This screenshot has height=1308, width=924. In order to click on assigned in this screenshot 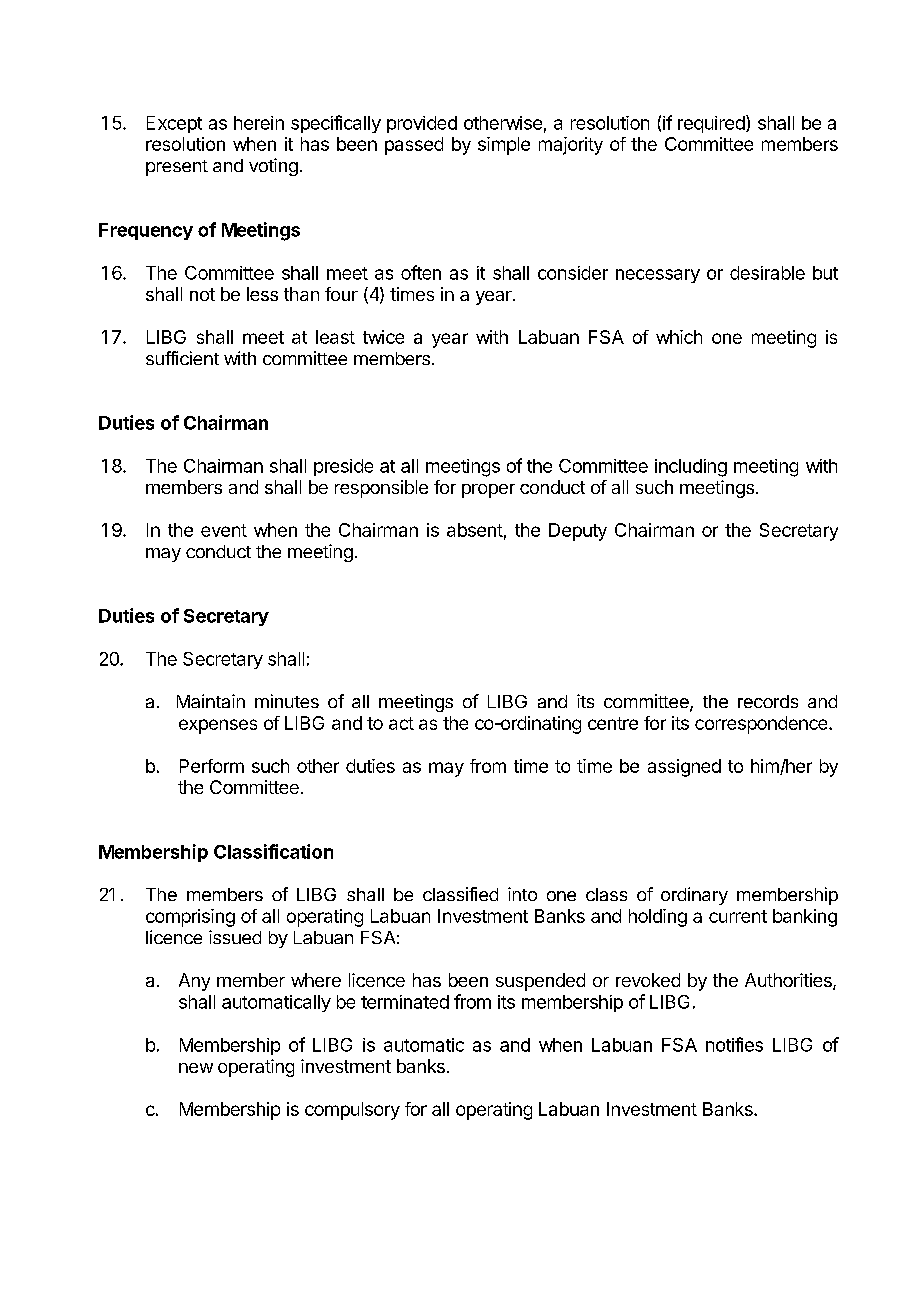, I will do `click(684, 768)`.
